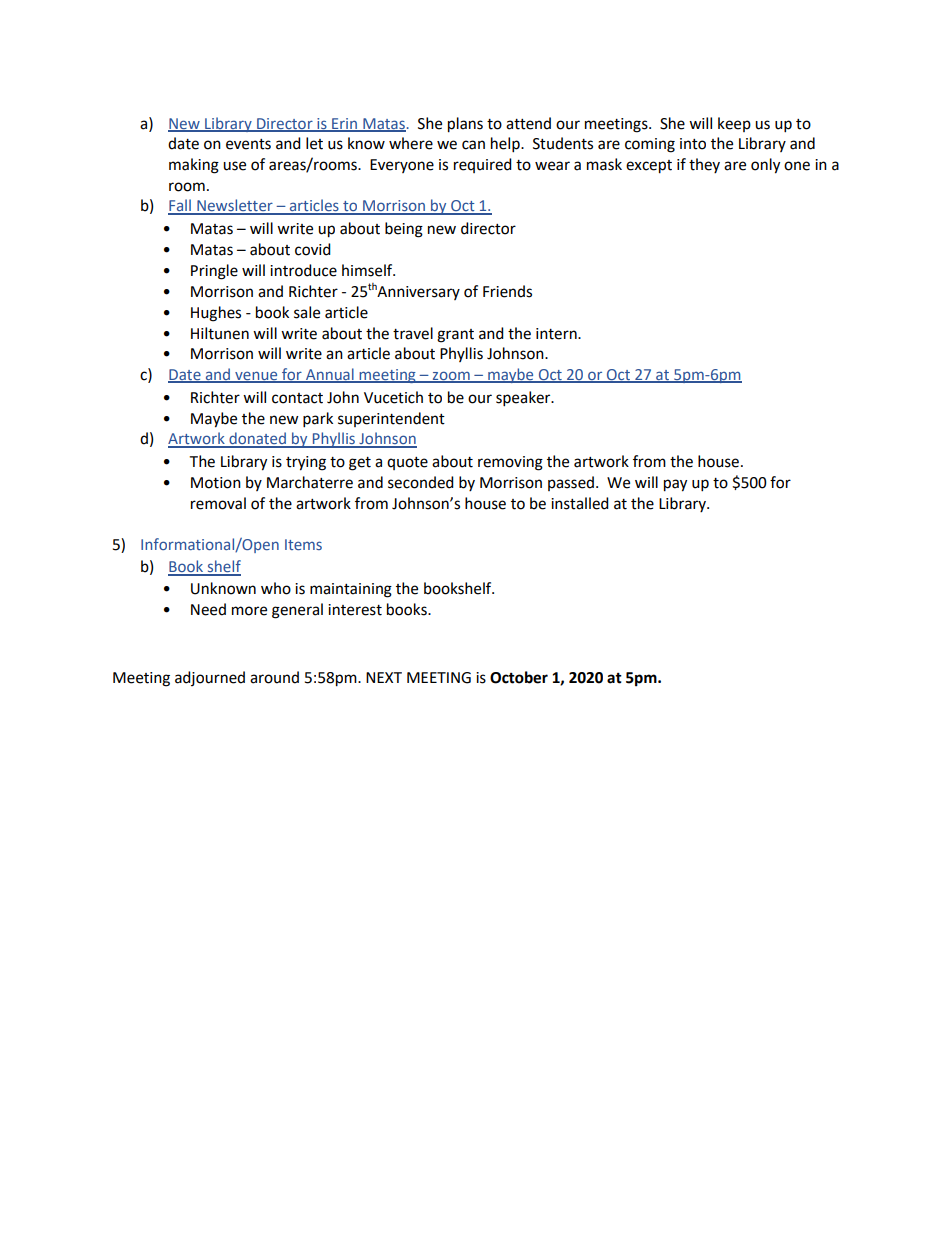 This screenshot has height=1233, width=952. What do you see at coordinates (421, 482) in the screenshot?
I see `seconded` at bounding box center [421, 482].
